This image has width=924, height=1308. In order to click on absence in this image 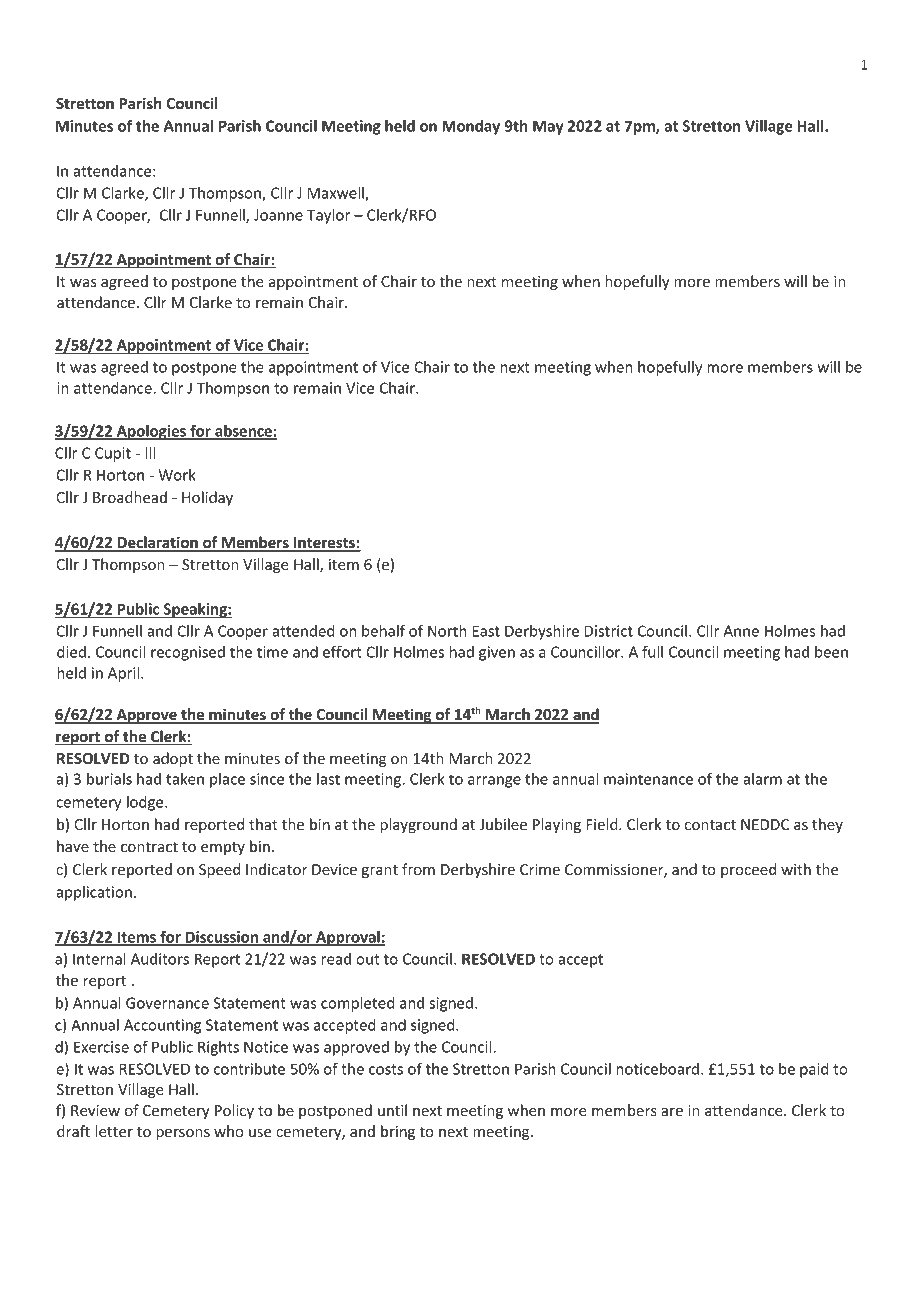, I will do `click(243, 432)`.
